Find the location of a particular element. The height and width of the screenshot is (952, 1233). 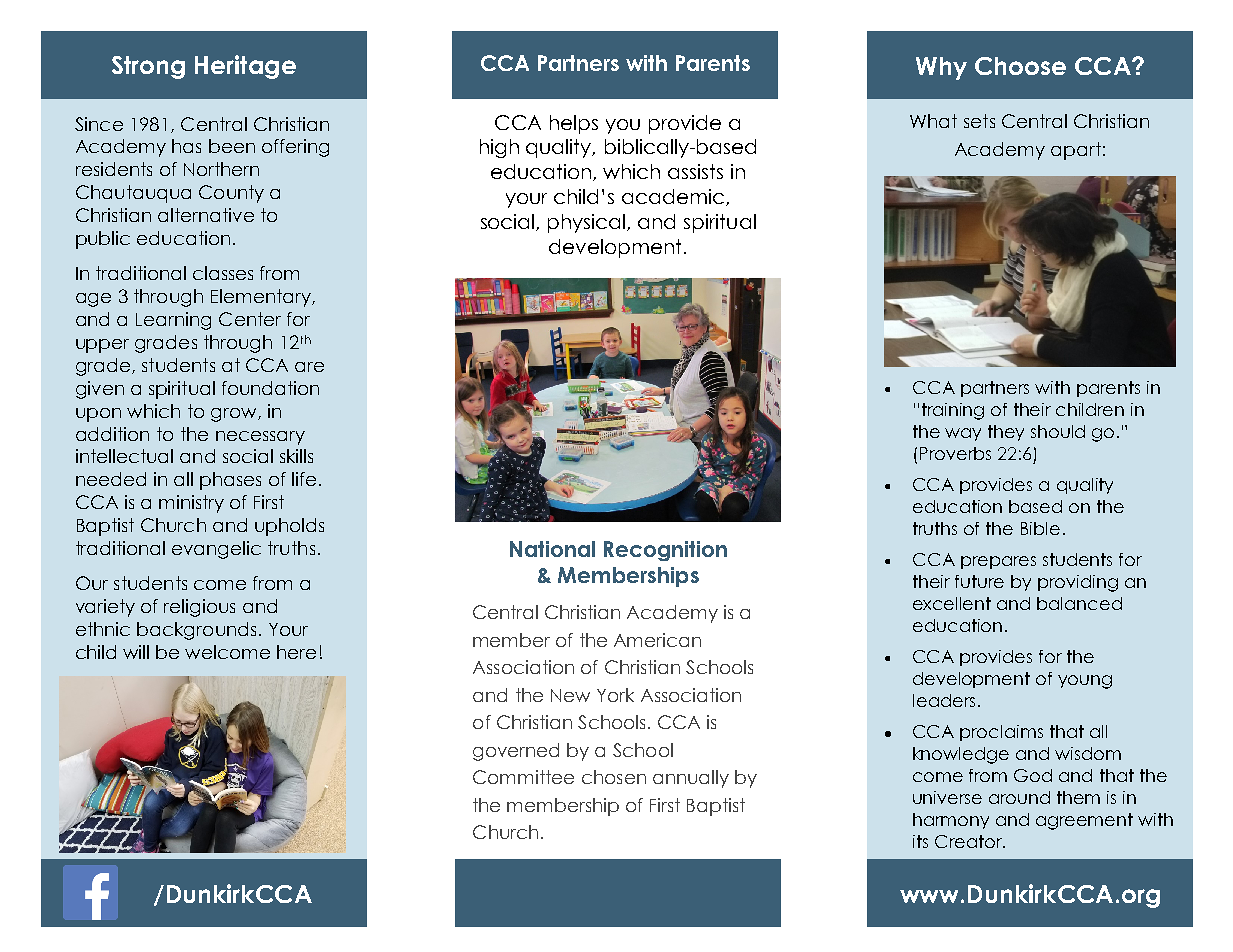

Heritage is located at coordinates (245, 67).
